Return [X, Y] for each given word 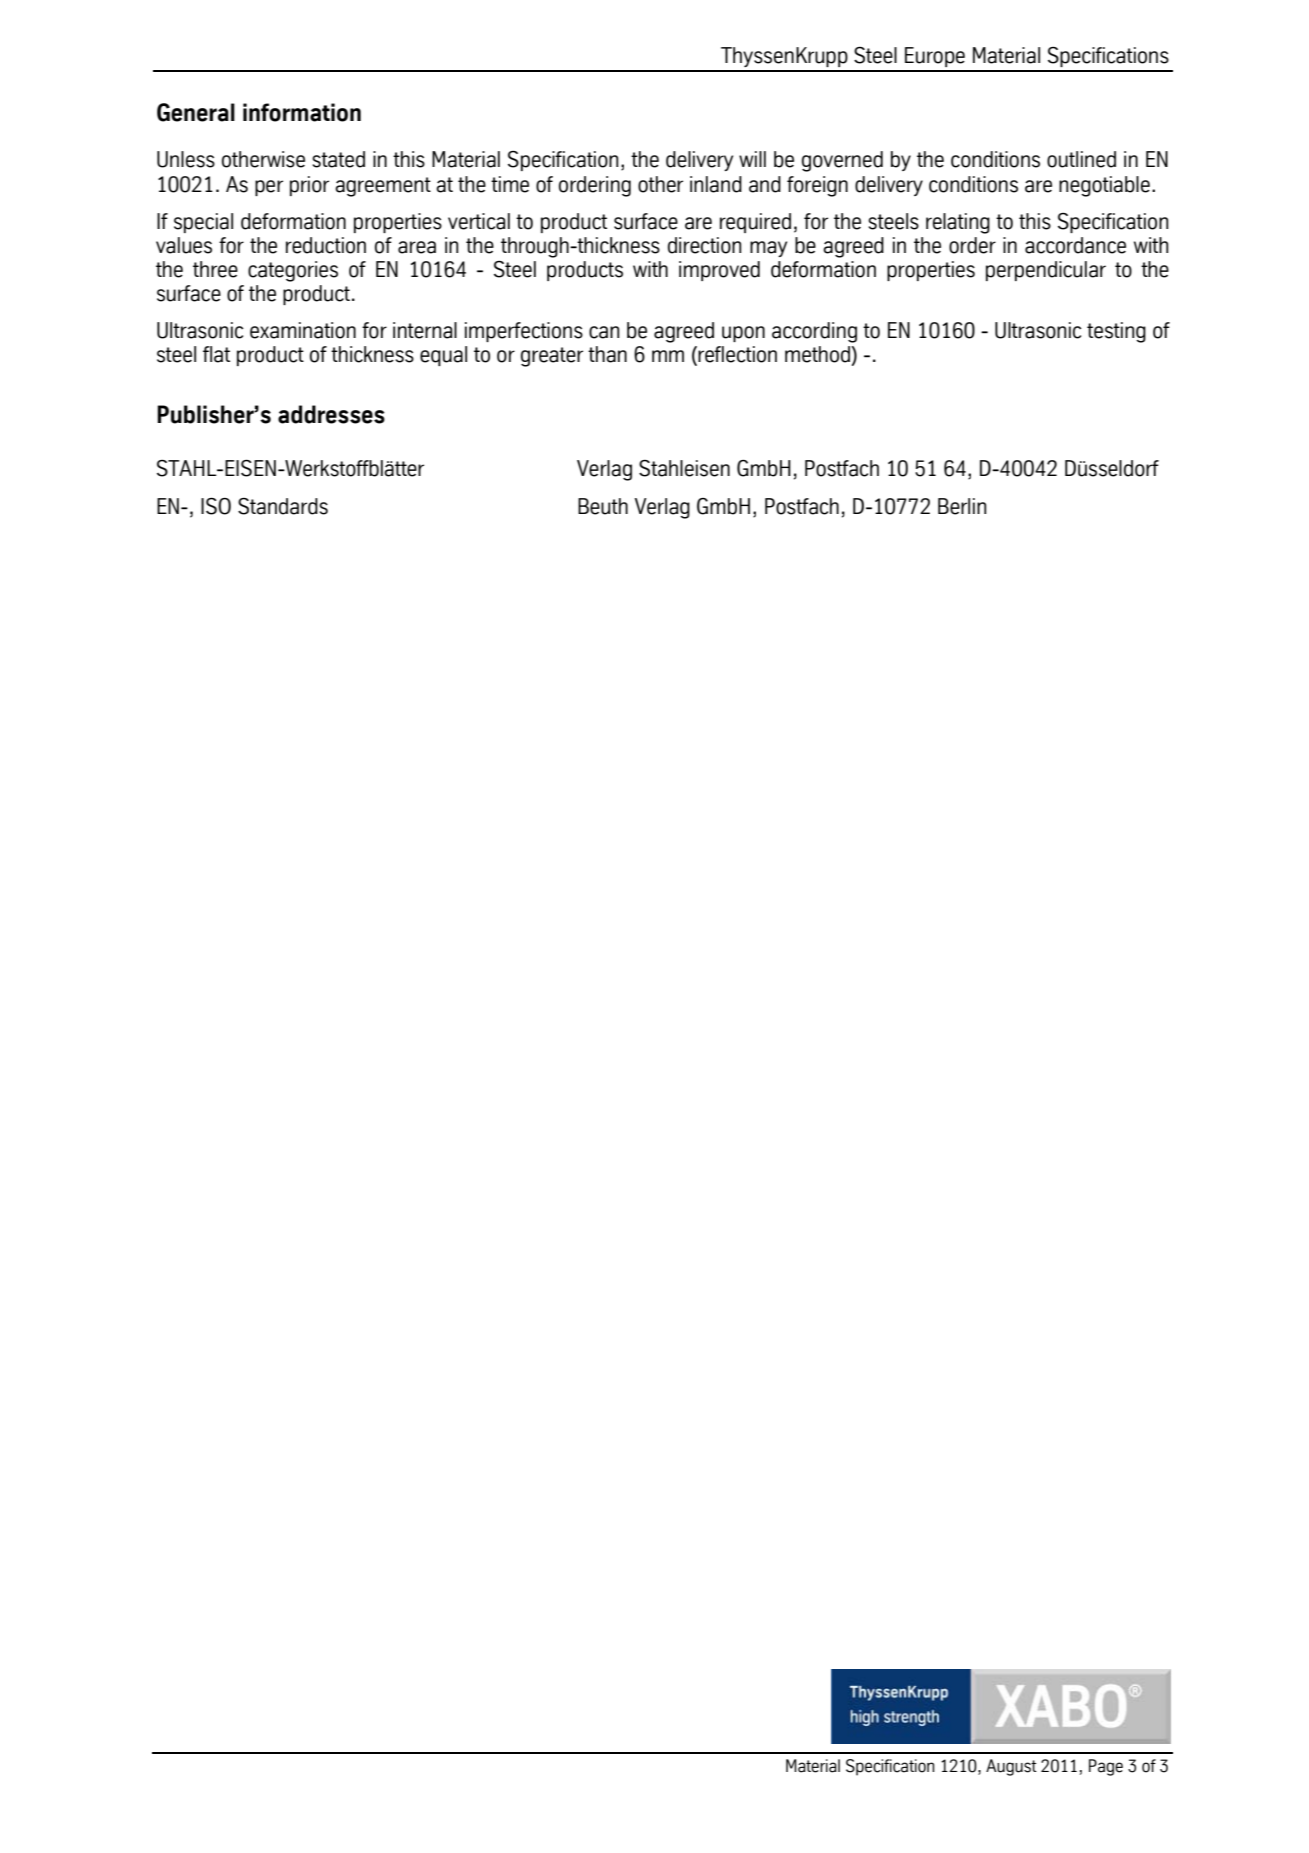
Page [1106, 1767]
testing [1116, 332]
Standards [283, 506]
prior [309, 186]
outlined [1081, 159]
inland [716, 184]
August [1011, 1767]
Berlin [962, 506]
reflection [736, 355]
